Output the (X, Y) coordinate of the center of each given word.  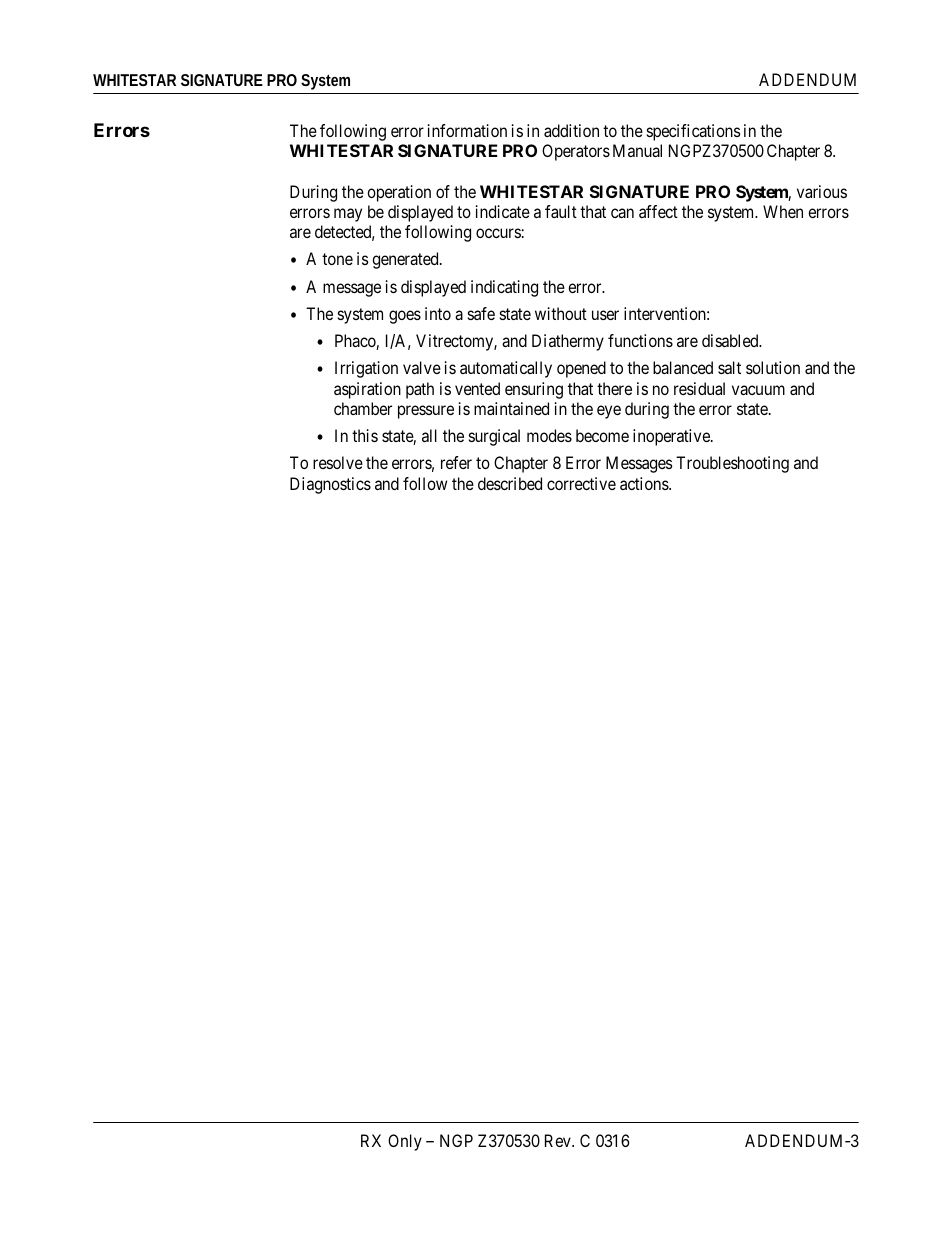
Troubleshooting (732, 464)
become (602, 435)
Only (405, 1142)
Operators (576, 152)
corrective (581, 483)
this (365, 435)
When (783, 211)
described (510, 483)
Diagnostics (330, 485)
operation (399, 193)
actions (645, 483)
